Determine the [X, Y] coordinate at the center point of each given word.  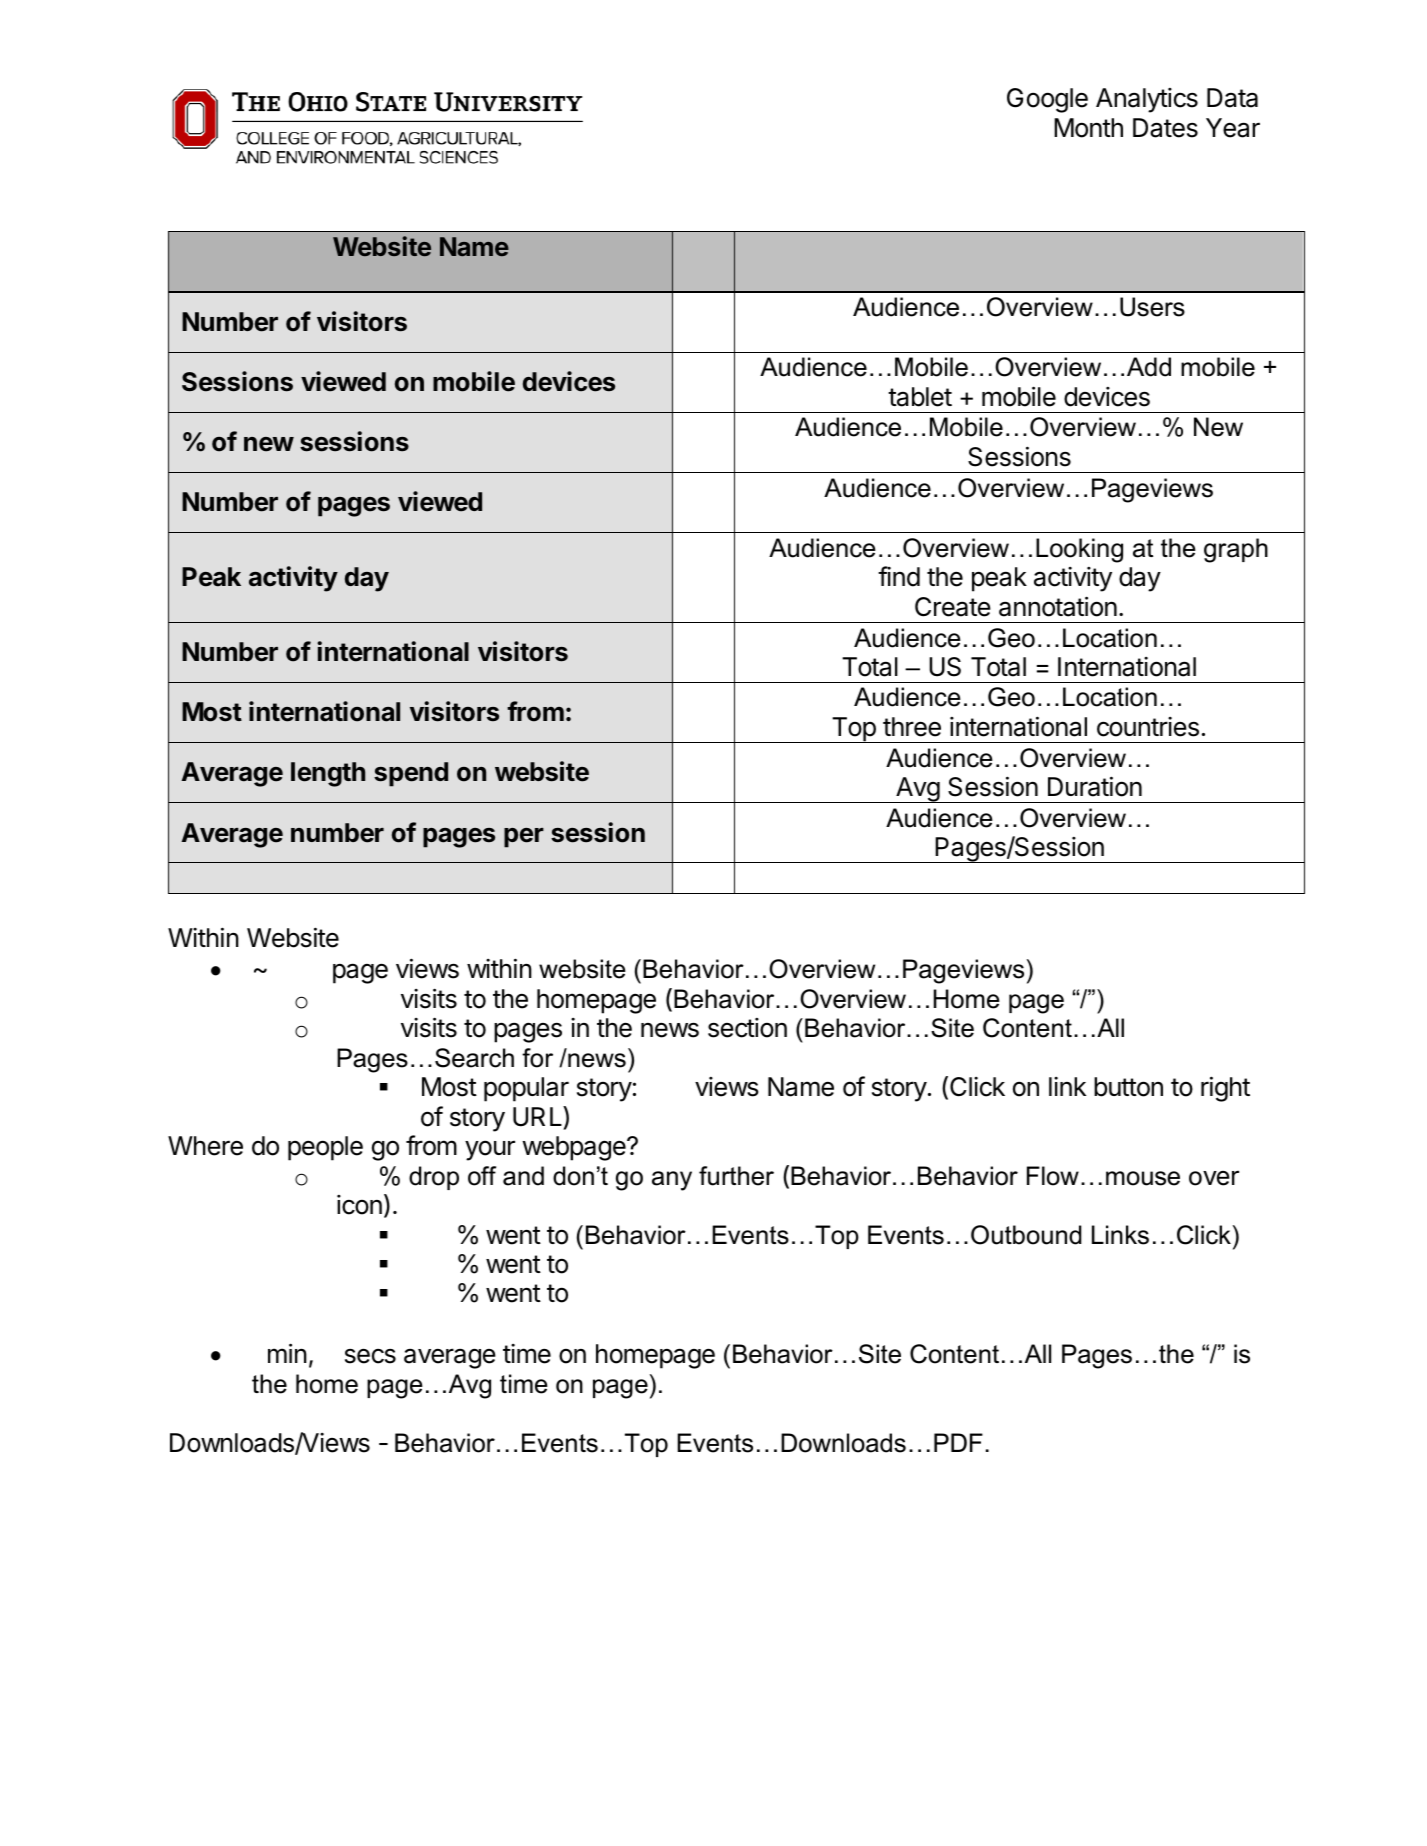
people [325, 1148]
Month [1088, 128]
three [912, 727]
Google [1047, 100]
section [747, 1028]
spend [411, 774]
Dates [1165, 128]
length [328, 774]
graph [1236, 550]
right [1225, 1089]
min [287, 1353]
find [899, 576]
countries [1148, 727]
